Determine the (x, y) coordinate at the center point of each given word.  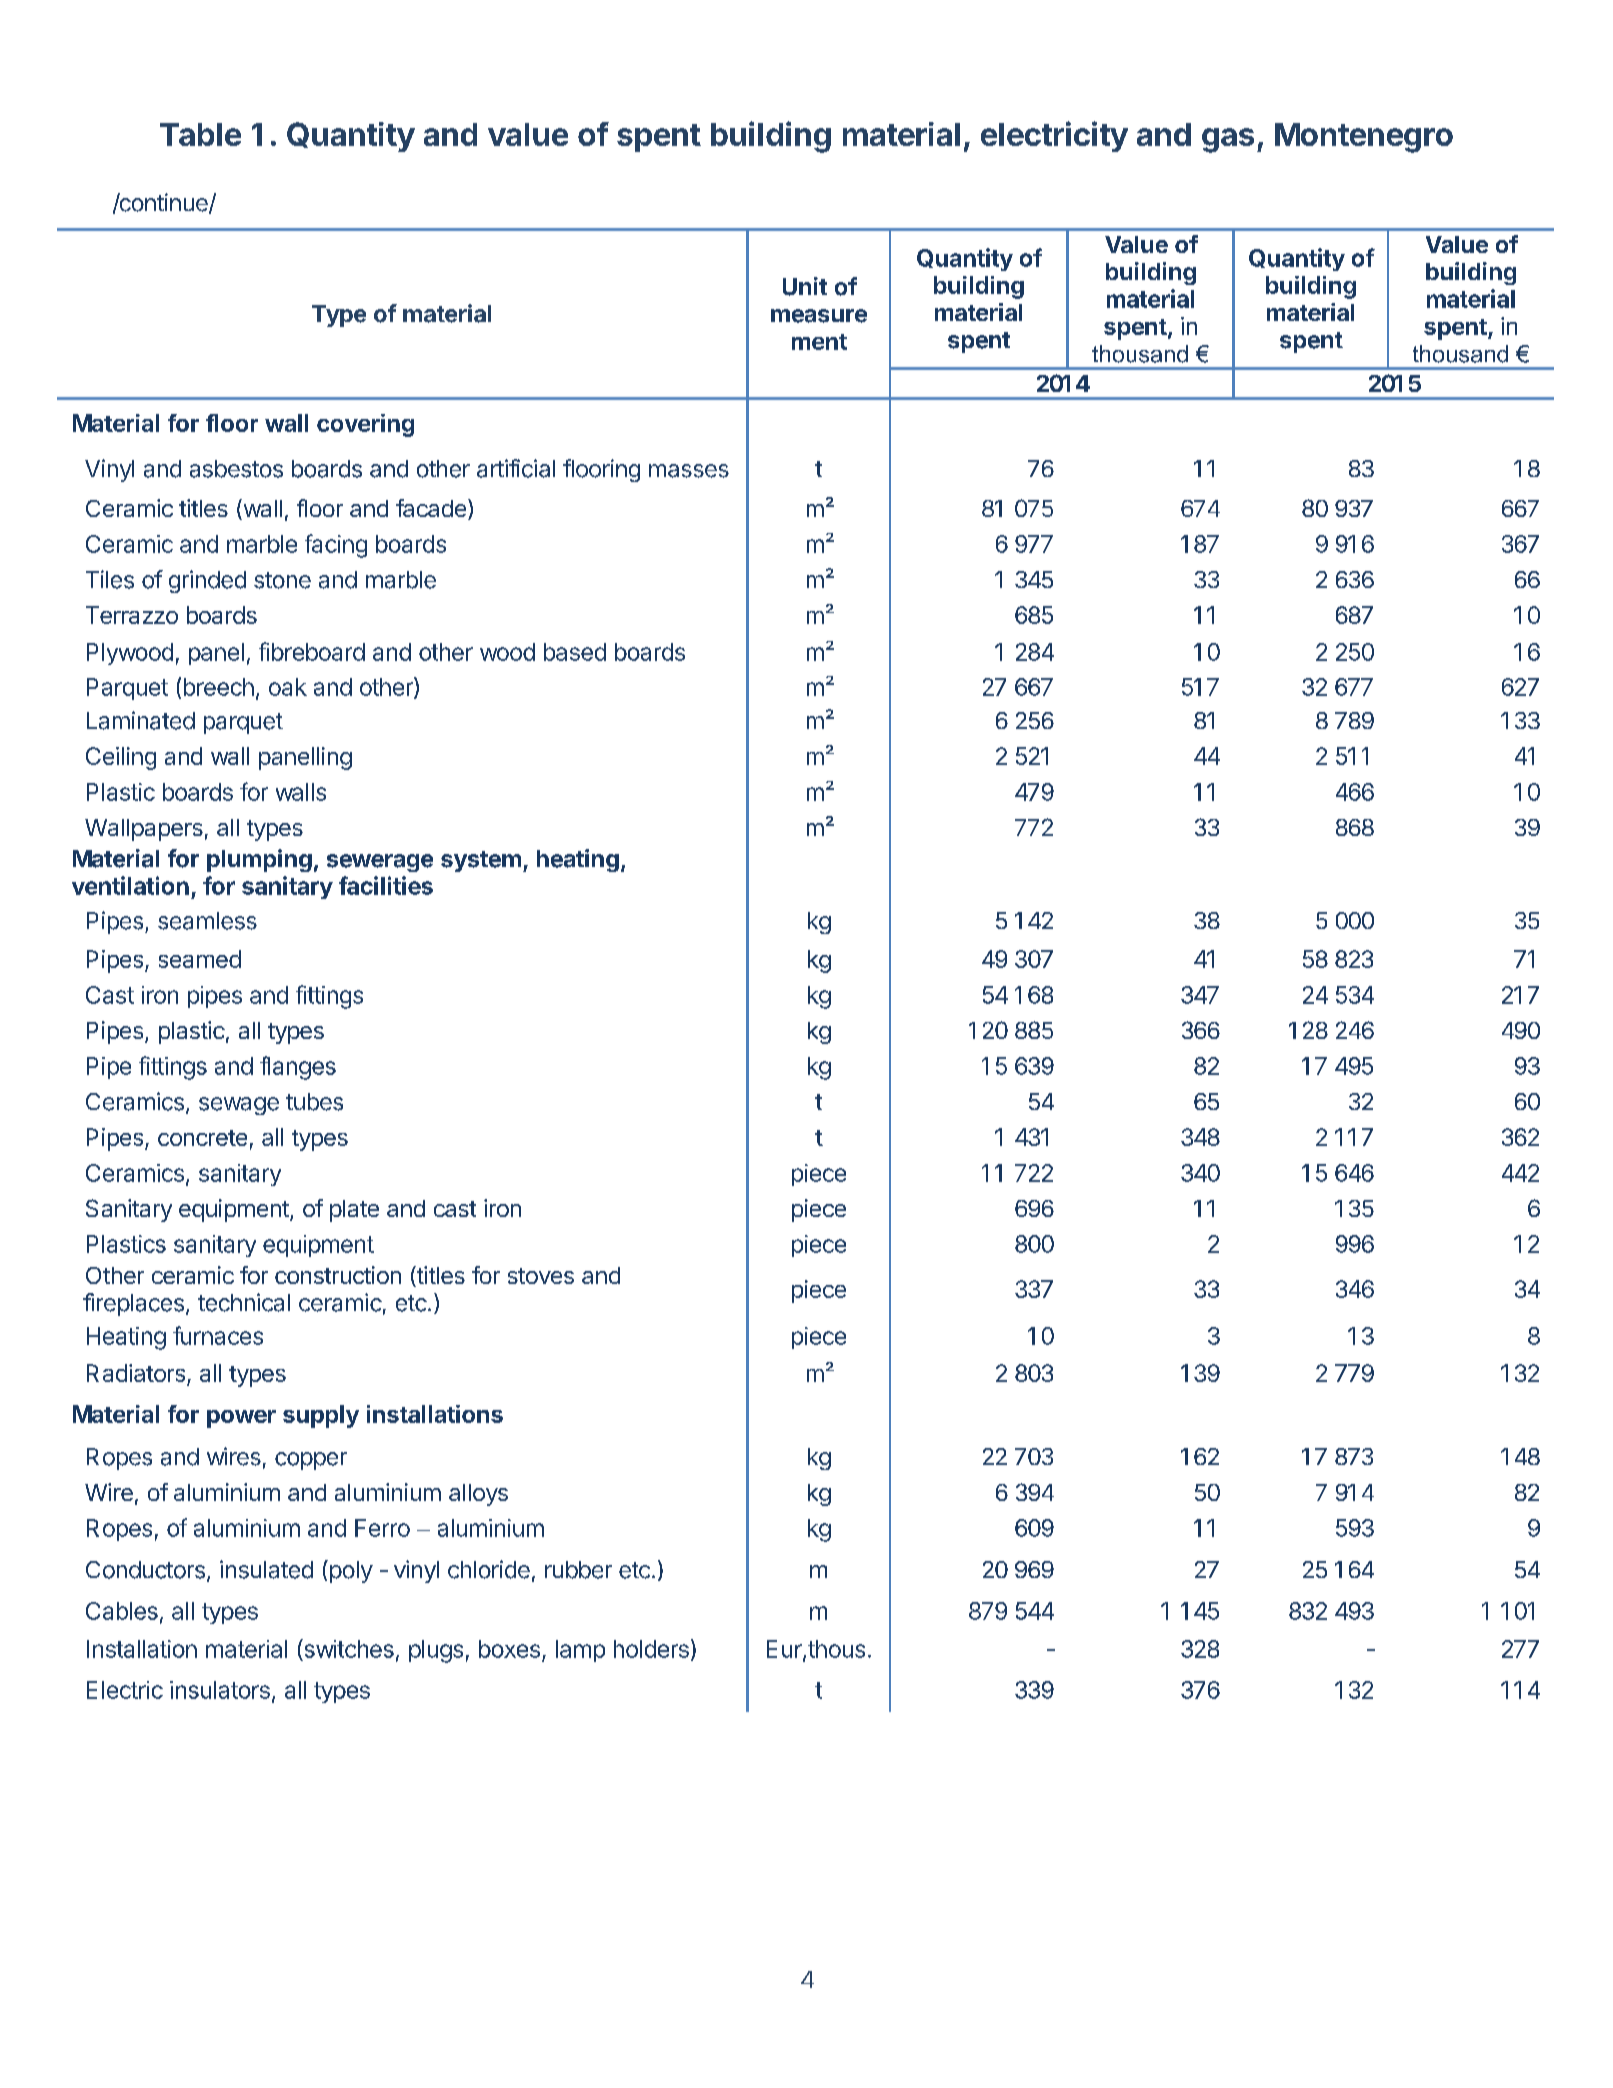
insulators (220, 1690)
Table (200, 134)
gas (1228, 140)
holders (651, 1649)
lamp (580, 1651)
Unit (805, 286)
